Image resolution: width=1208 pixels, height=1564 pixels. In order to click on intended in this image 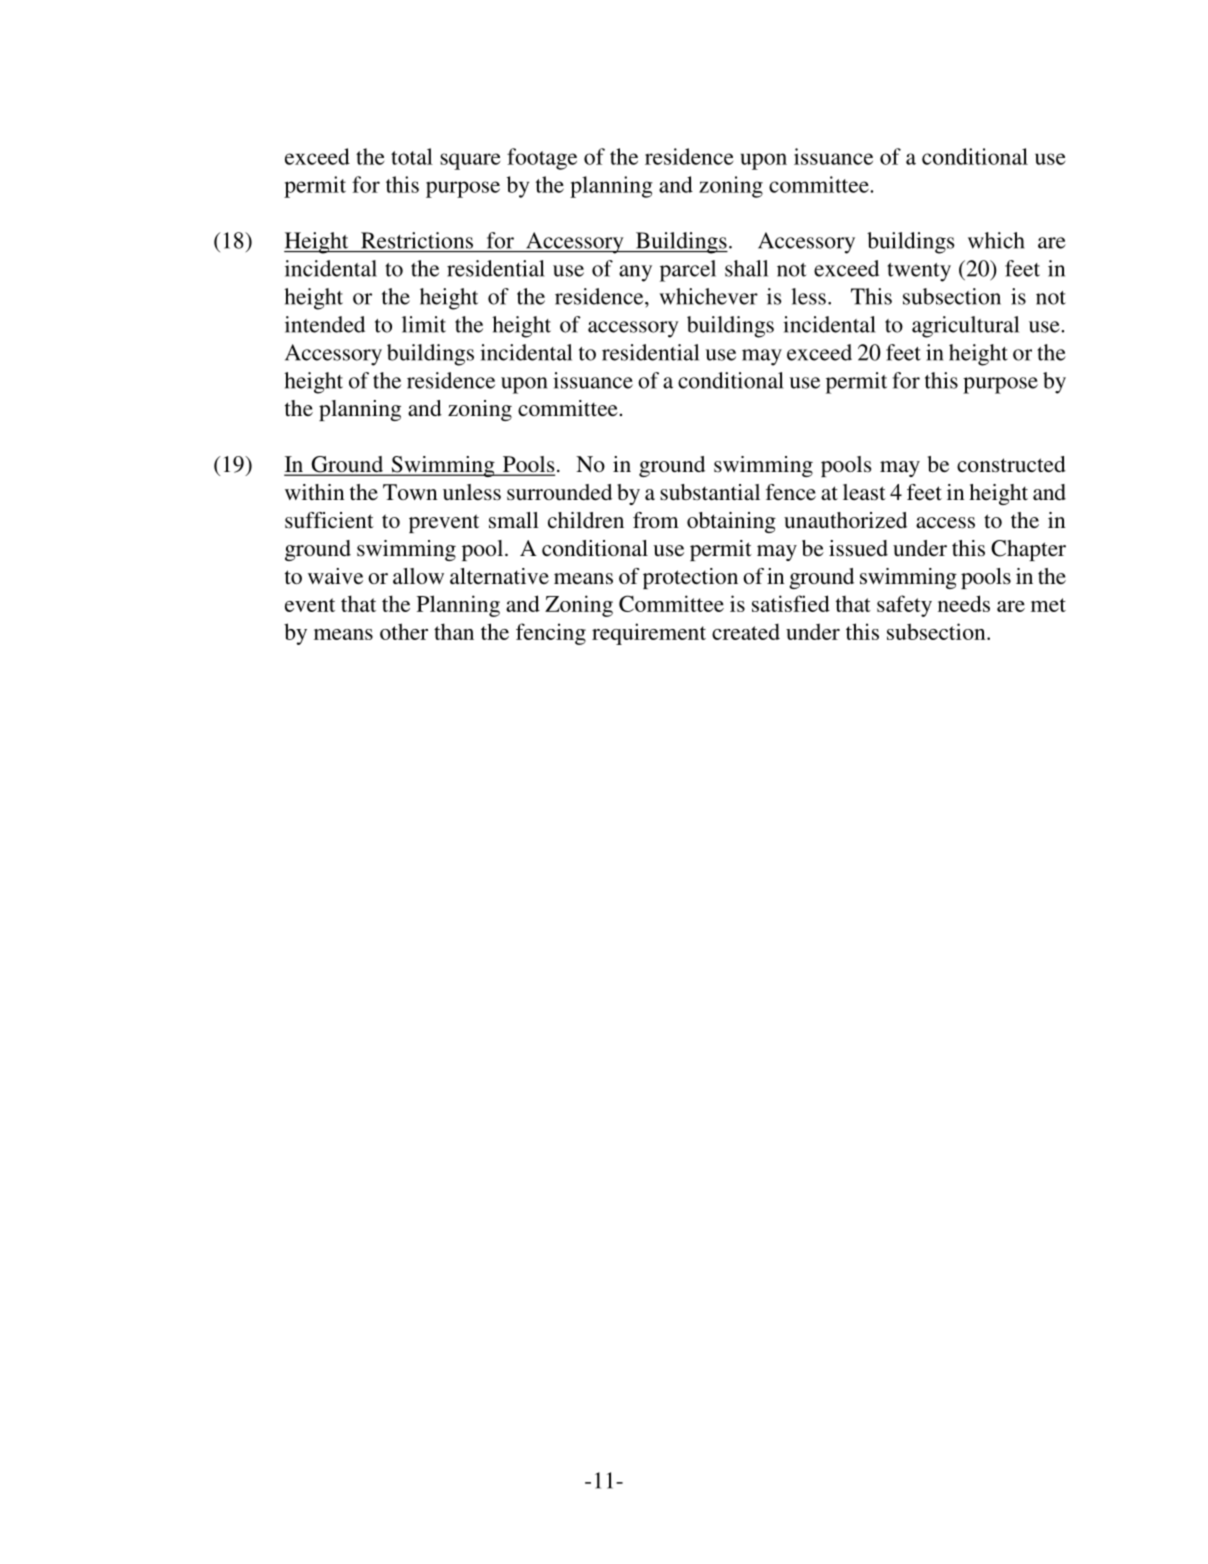, I will do `click(325, 324)`.
